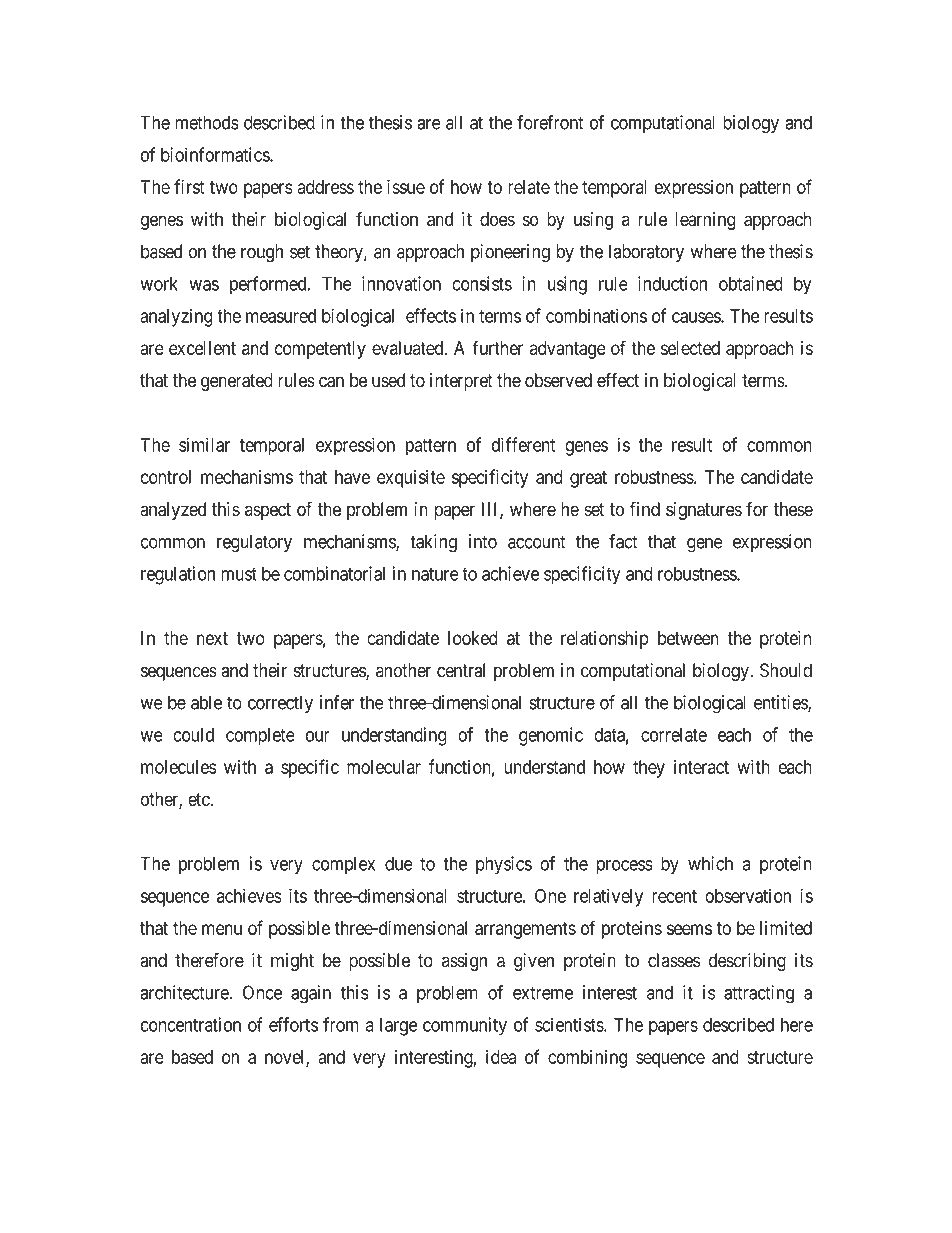  What do you see at coordinates (550, 122) in the document?
I see `forefront` at bounding box center [550, 122].
